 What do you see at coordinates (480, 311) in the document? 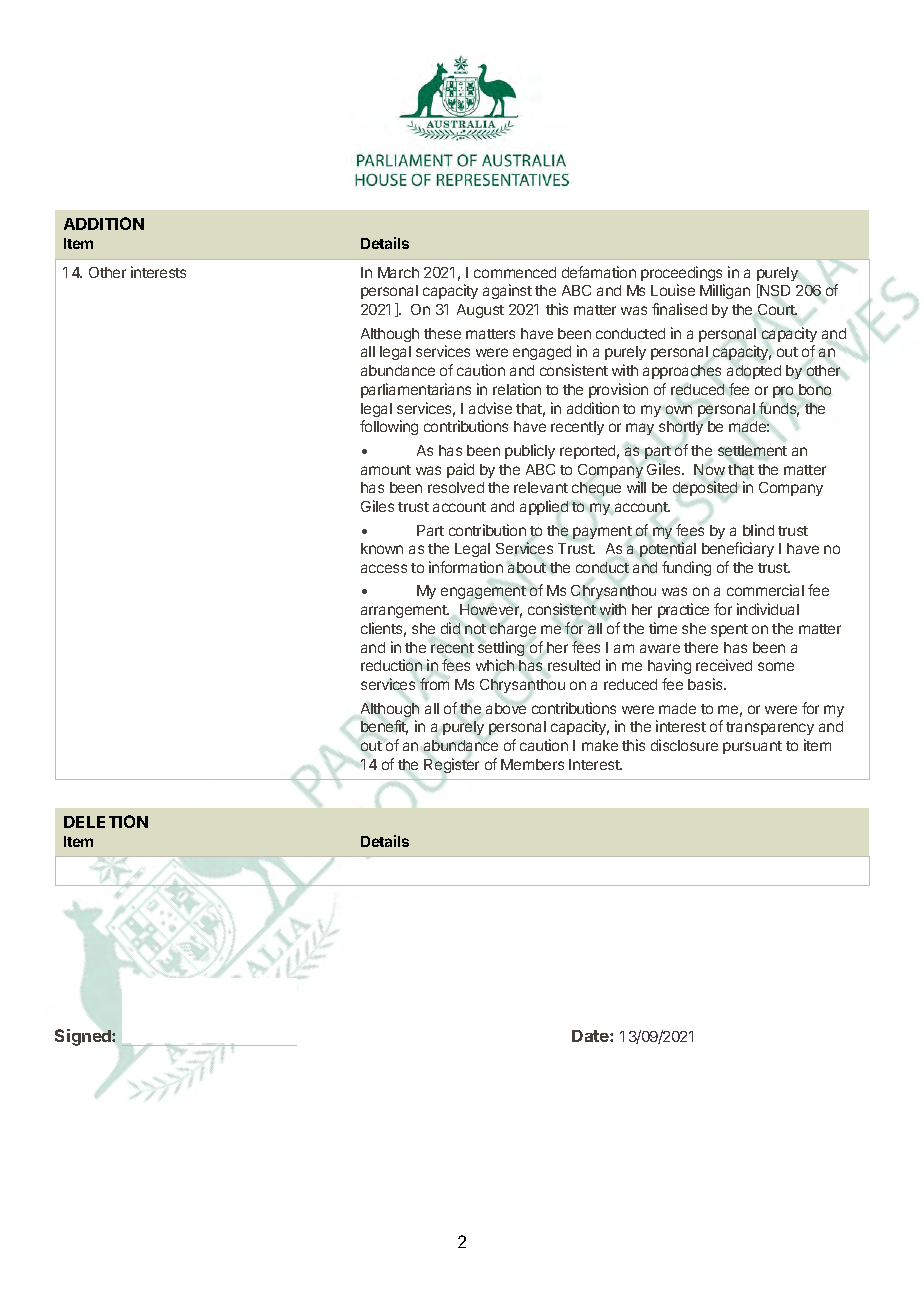
I see `August` at bounding box center [480, 311].
